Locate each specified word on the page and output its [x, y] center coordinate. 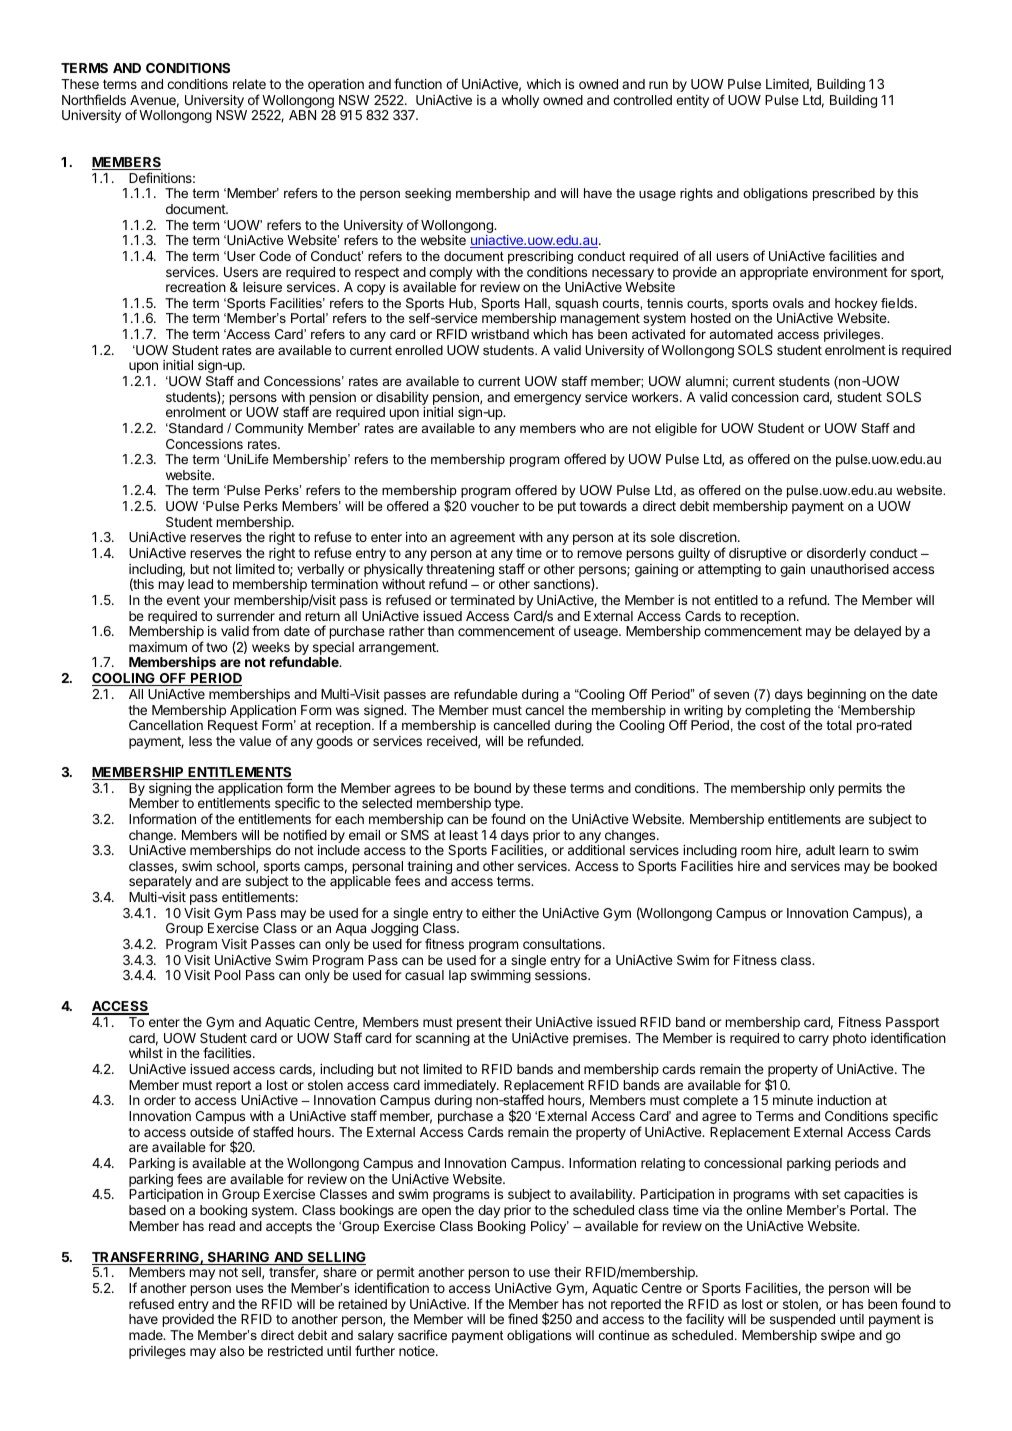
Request [233, 726]
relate [249, 84]
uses [249, 1289]
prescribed [844, 194]
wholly [520, 101]
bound [492, 788]
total [839, 725]
